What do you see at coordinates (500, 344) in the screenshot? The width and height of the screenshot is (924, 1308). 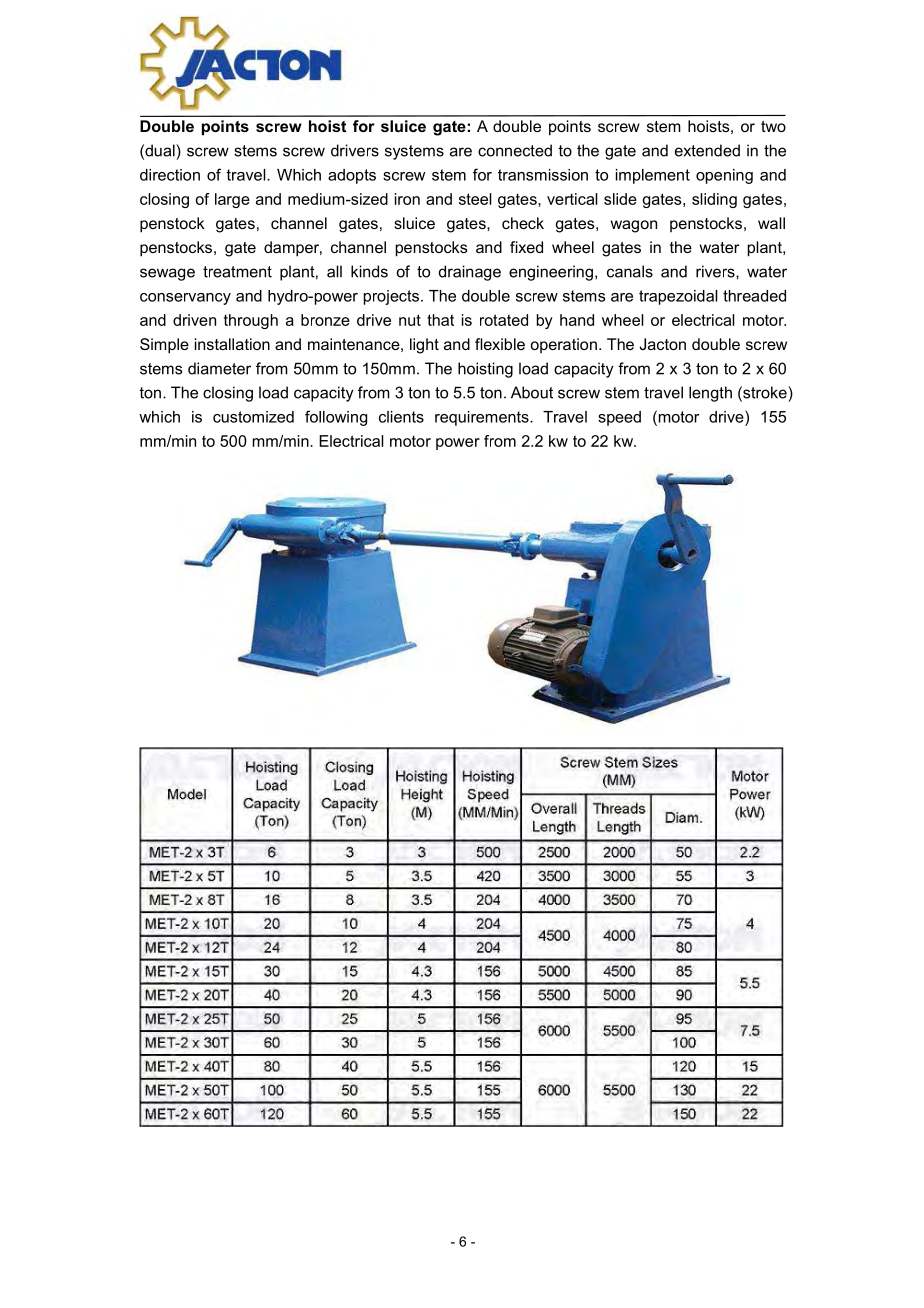 I see `flexible` at bounding box center [500, 344].
